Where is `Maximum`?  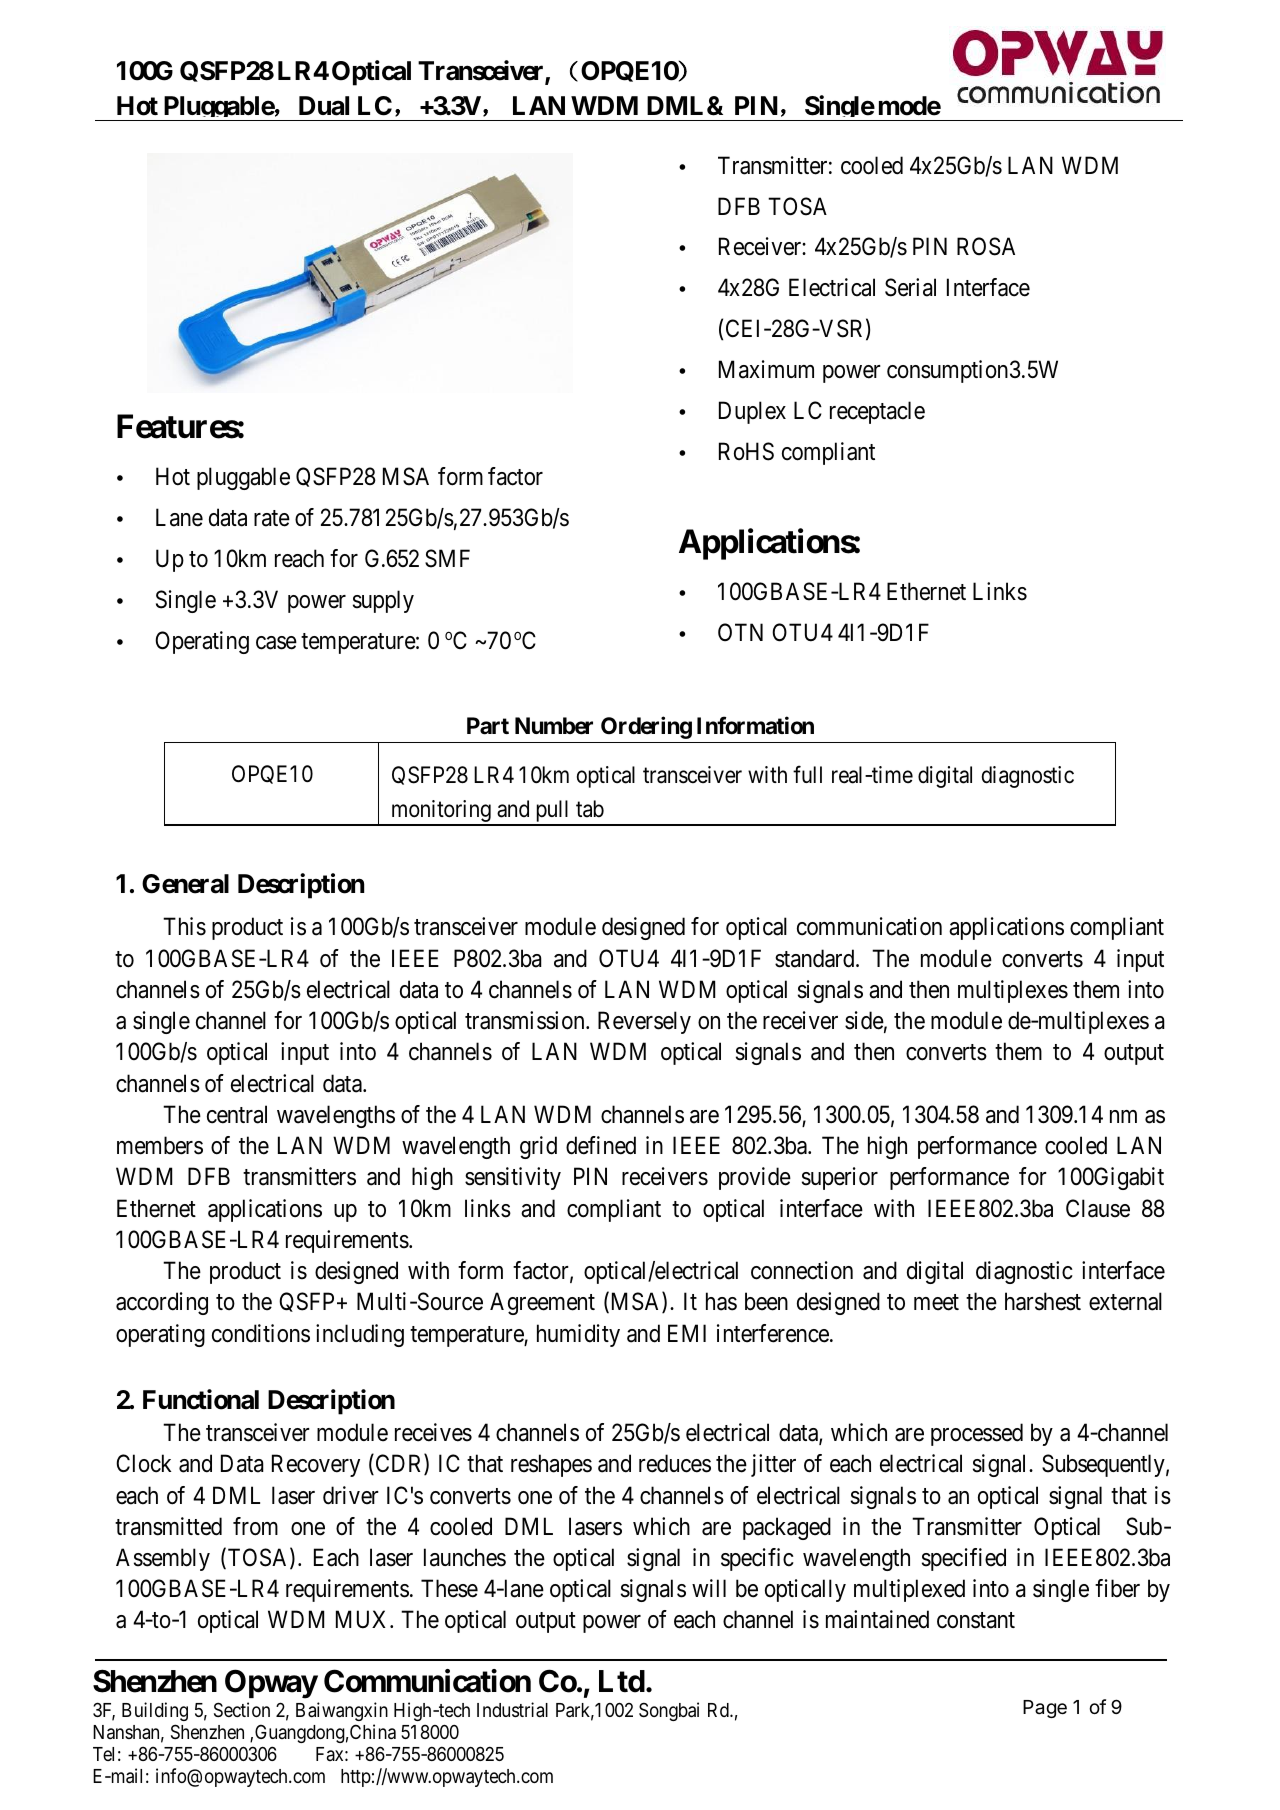 Maximum is located at coordinates (766, 369).
